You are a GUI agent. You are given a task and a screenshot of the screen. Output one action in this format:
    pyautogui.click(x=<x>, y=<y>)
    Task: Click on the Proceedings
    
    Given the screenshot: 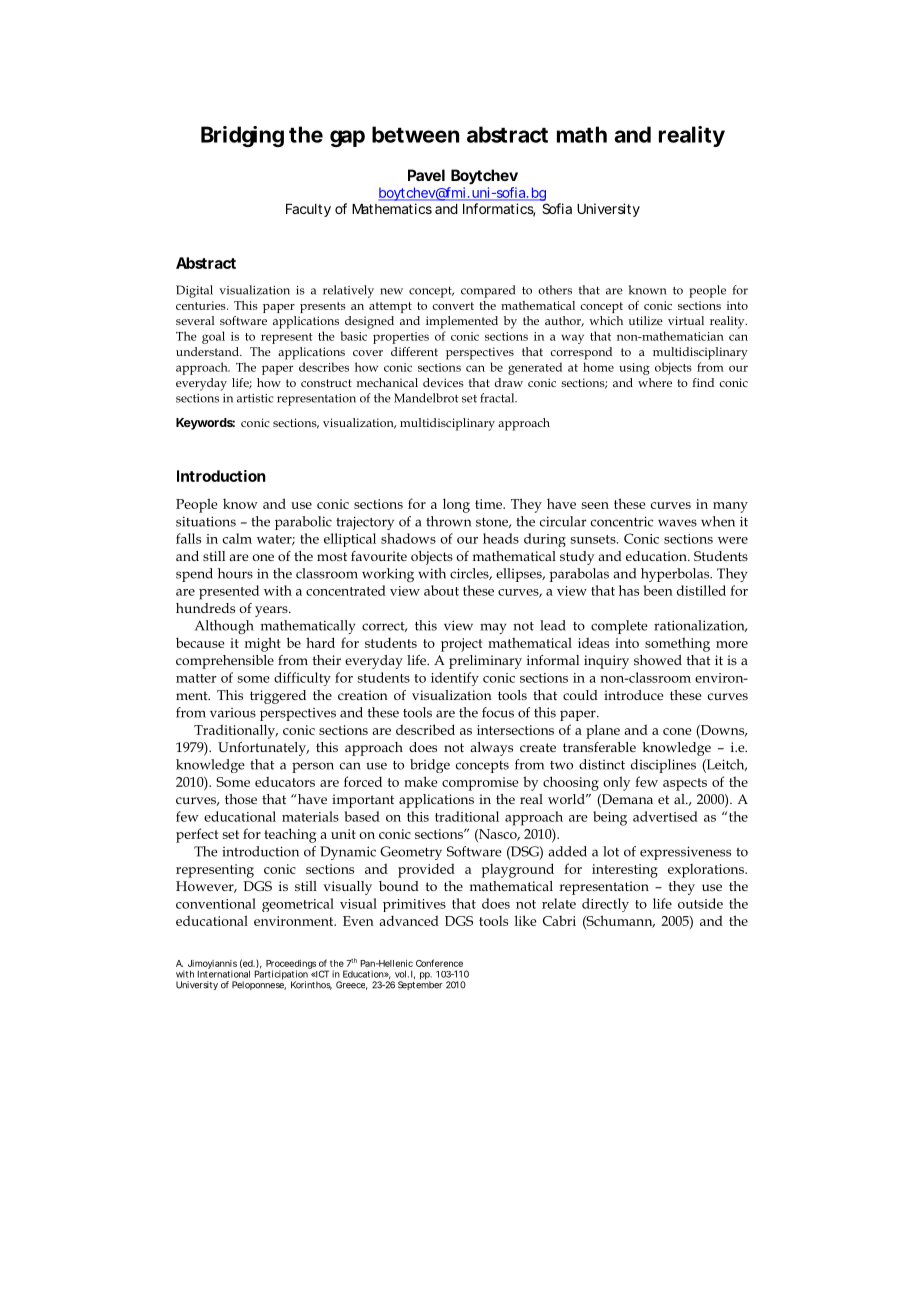 What is the action you would take?
    pyautogui.click(x=291, y=965)
